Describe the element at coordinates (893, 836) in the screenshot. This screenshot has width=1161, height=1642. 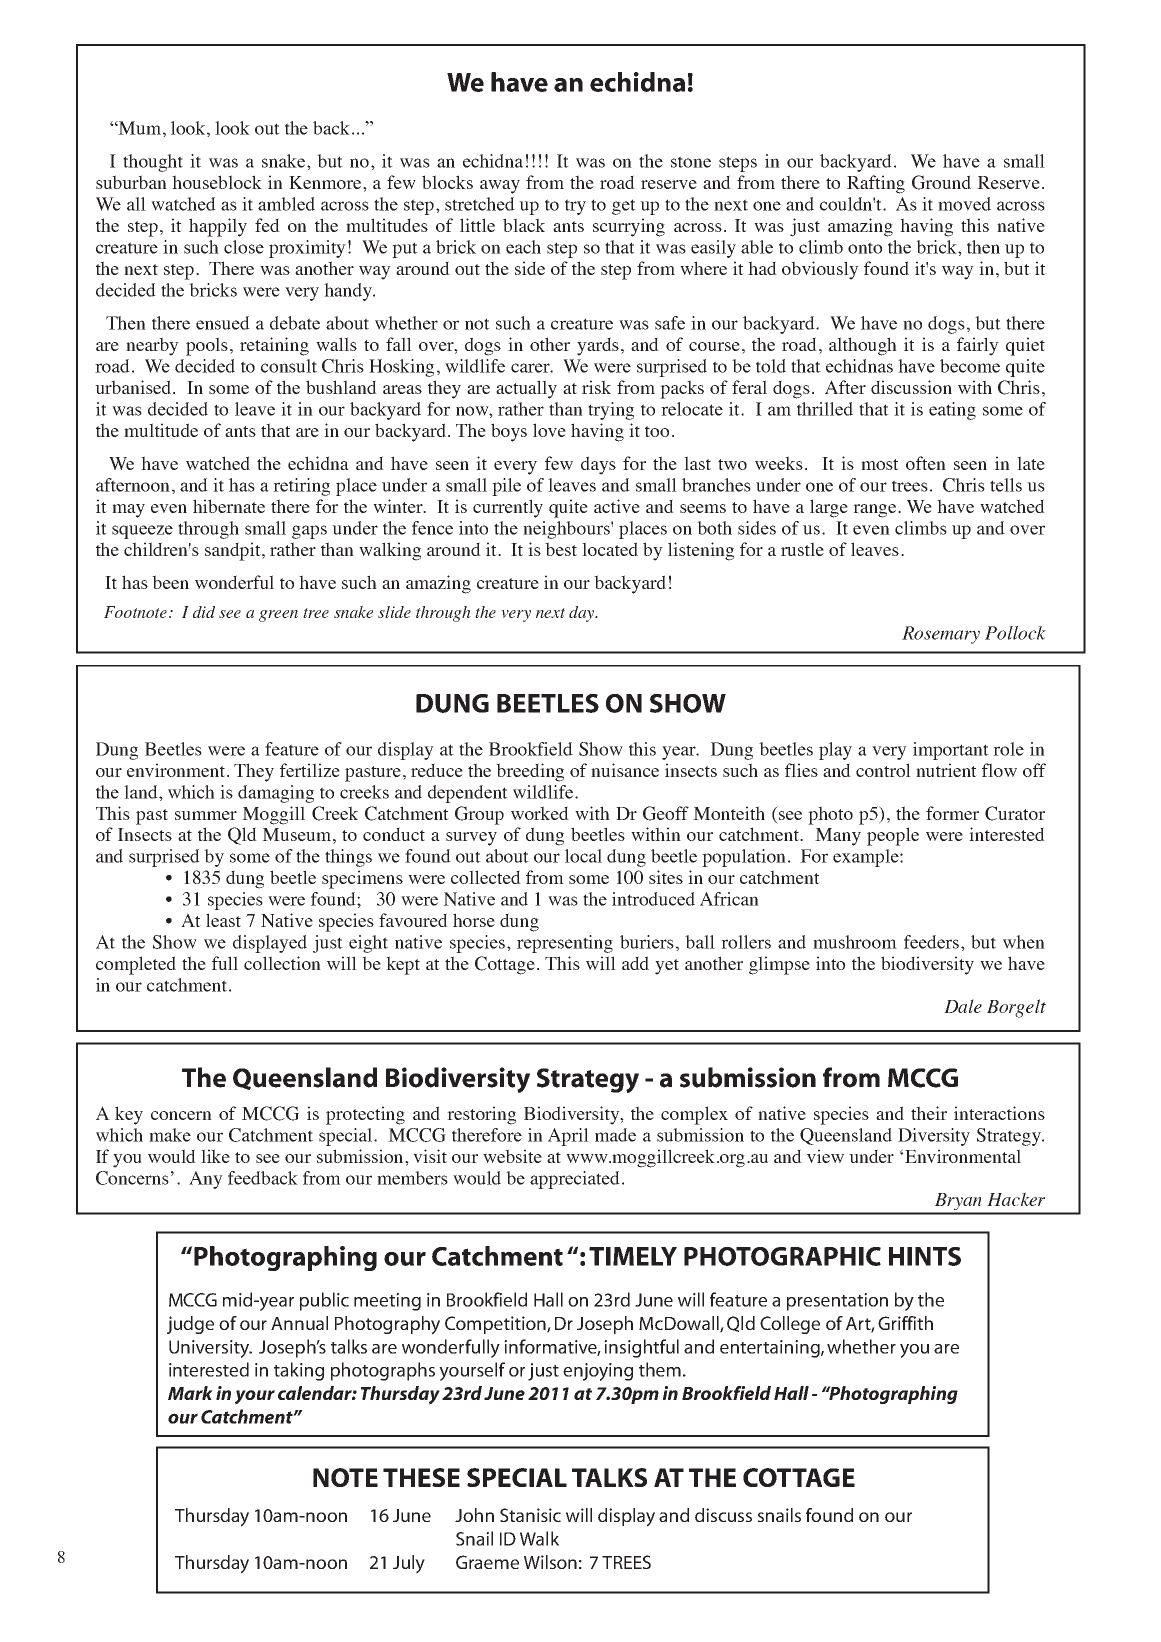
I see `people` at that location.
